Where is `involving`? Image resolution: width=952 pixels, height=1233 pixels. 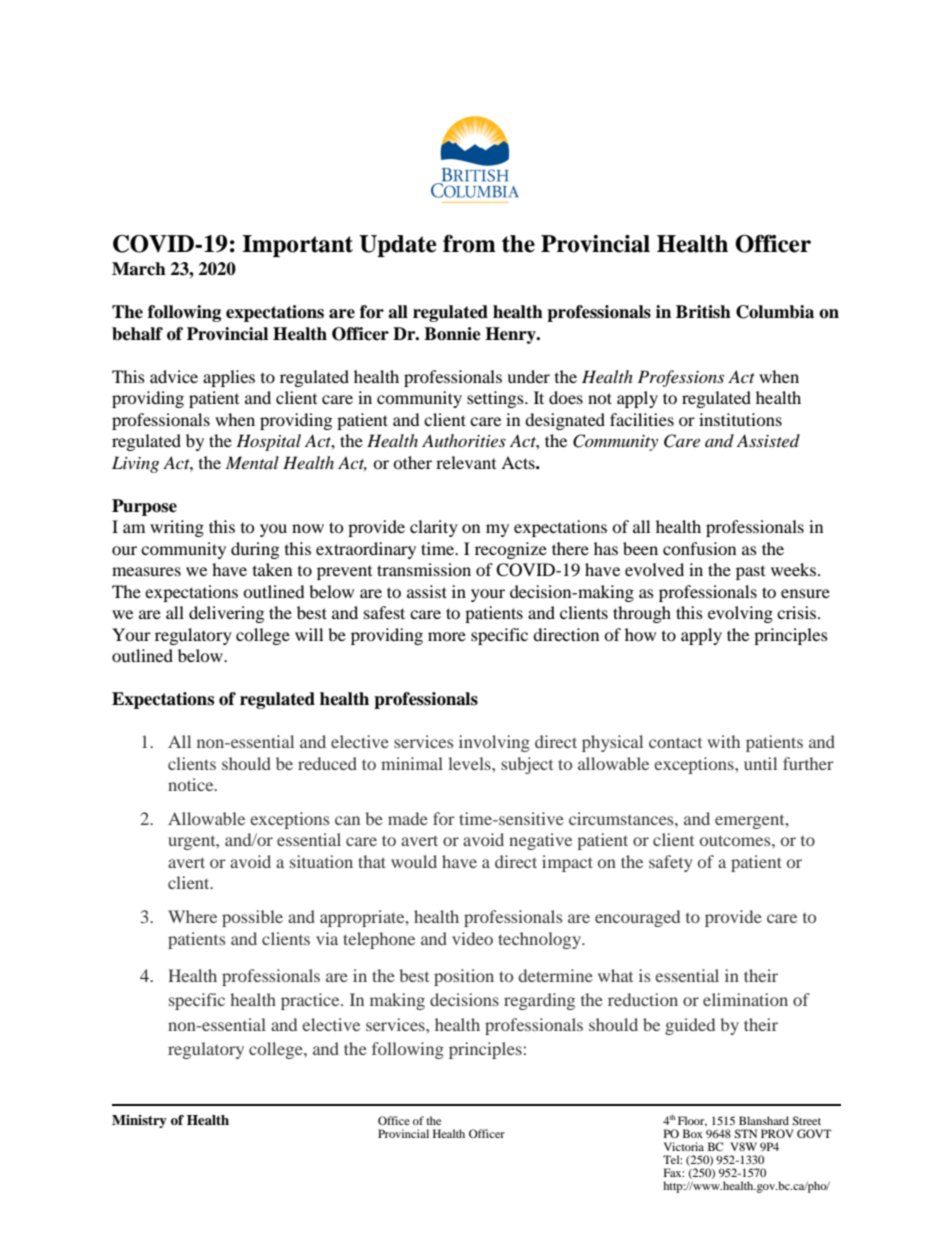 involving is located at coordinates (494, 743).
